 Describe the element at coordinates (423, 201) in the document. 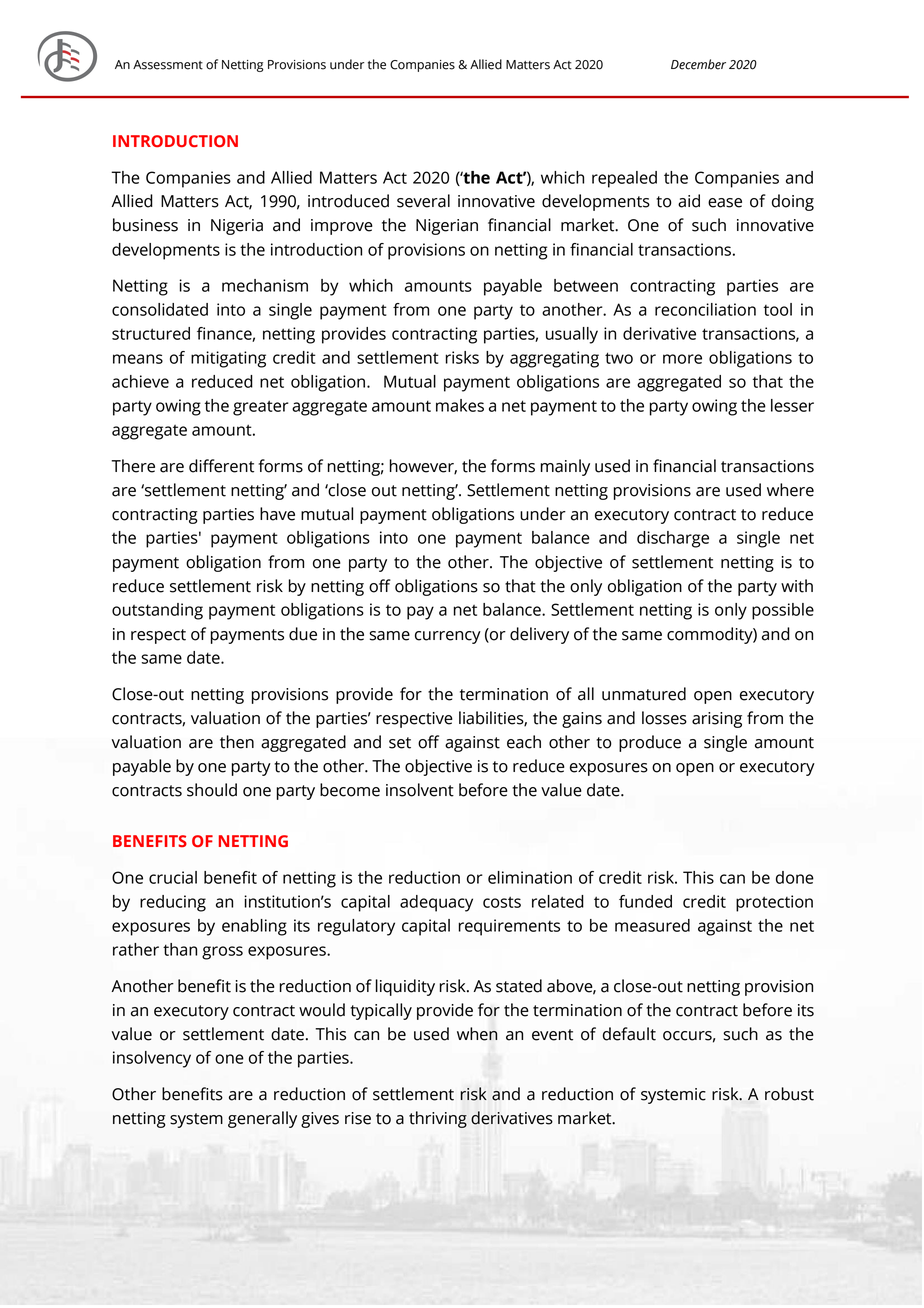

I see `several` at that location.
